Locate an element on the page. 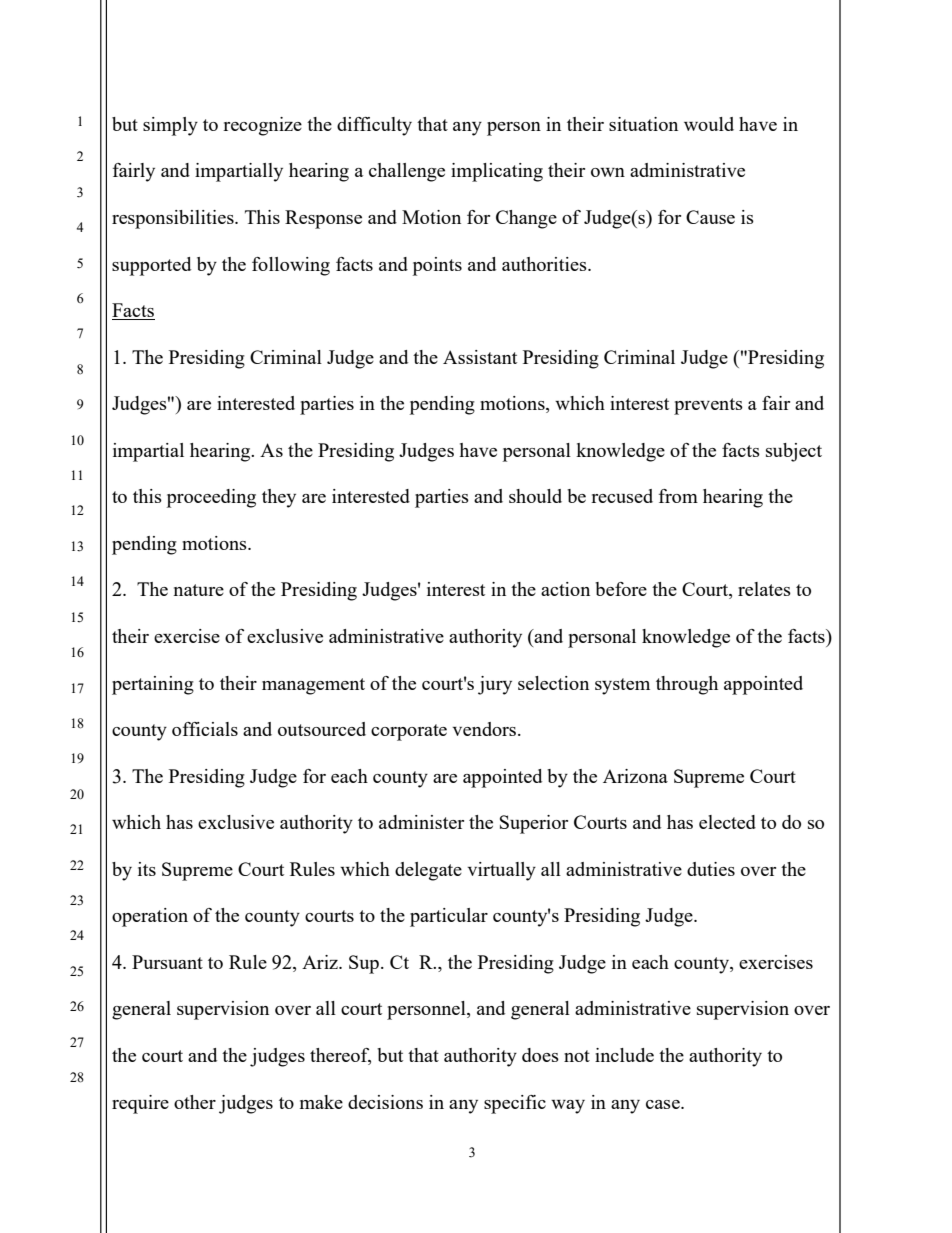  should is located at coordinates (535, 496).
